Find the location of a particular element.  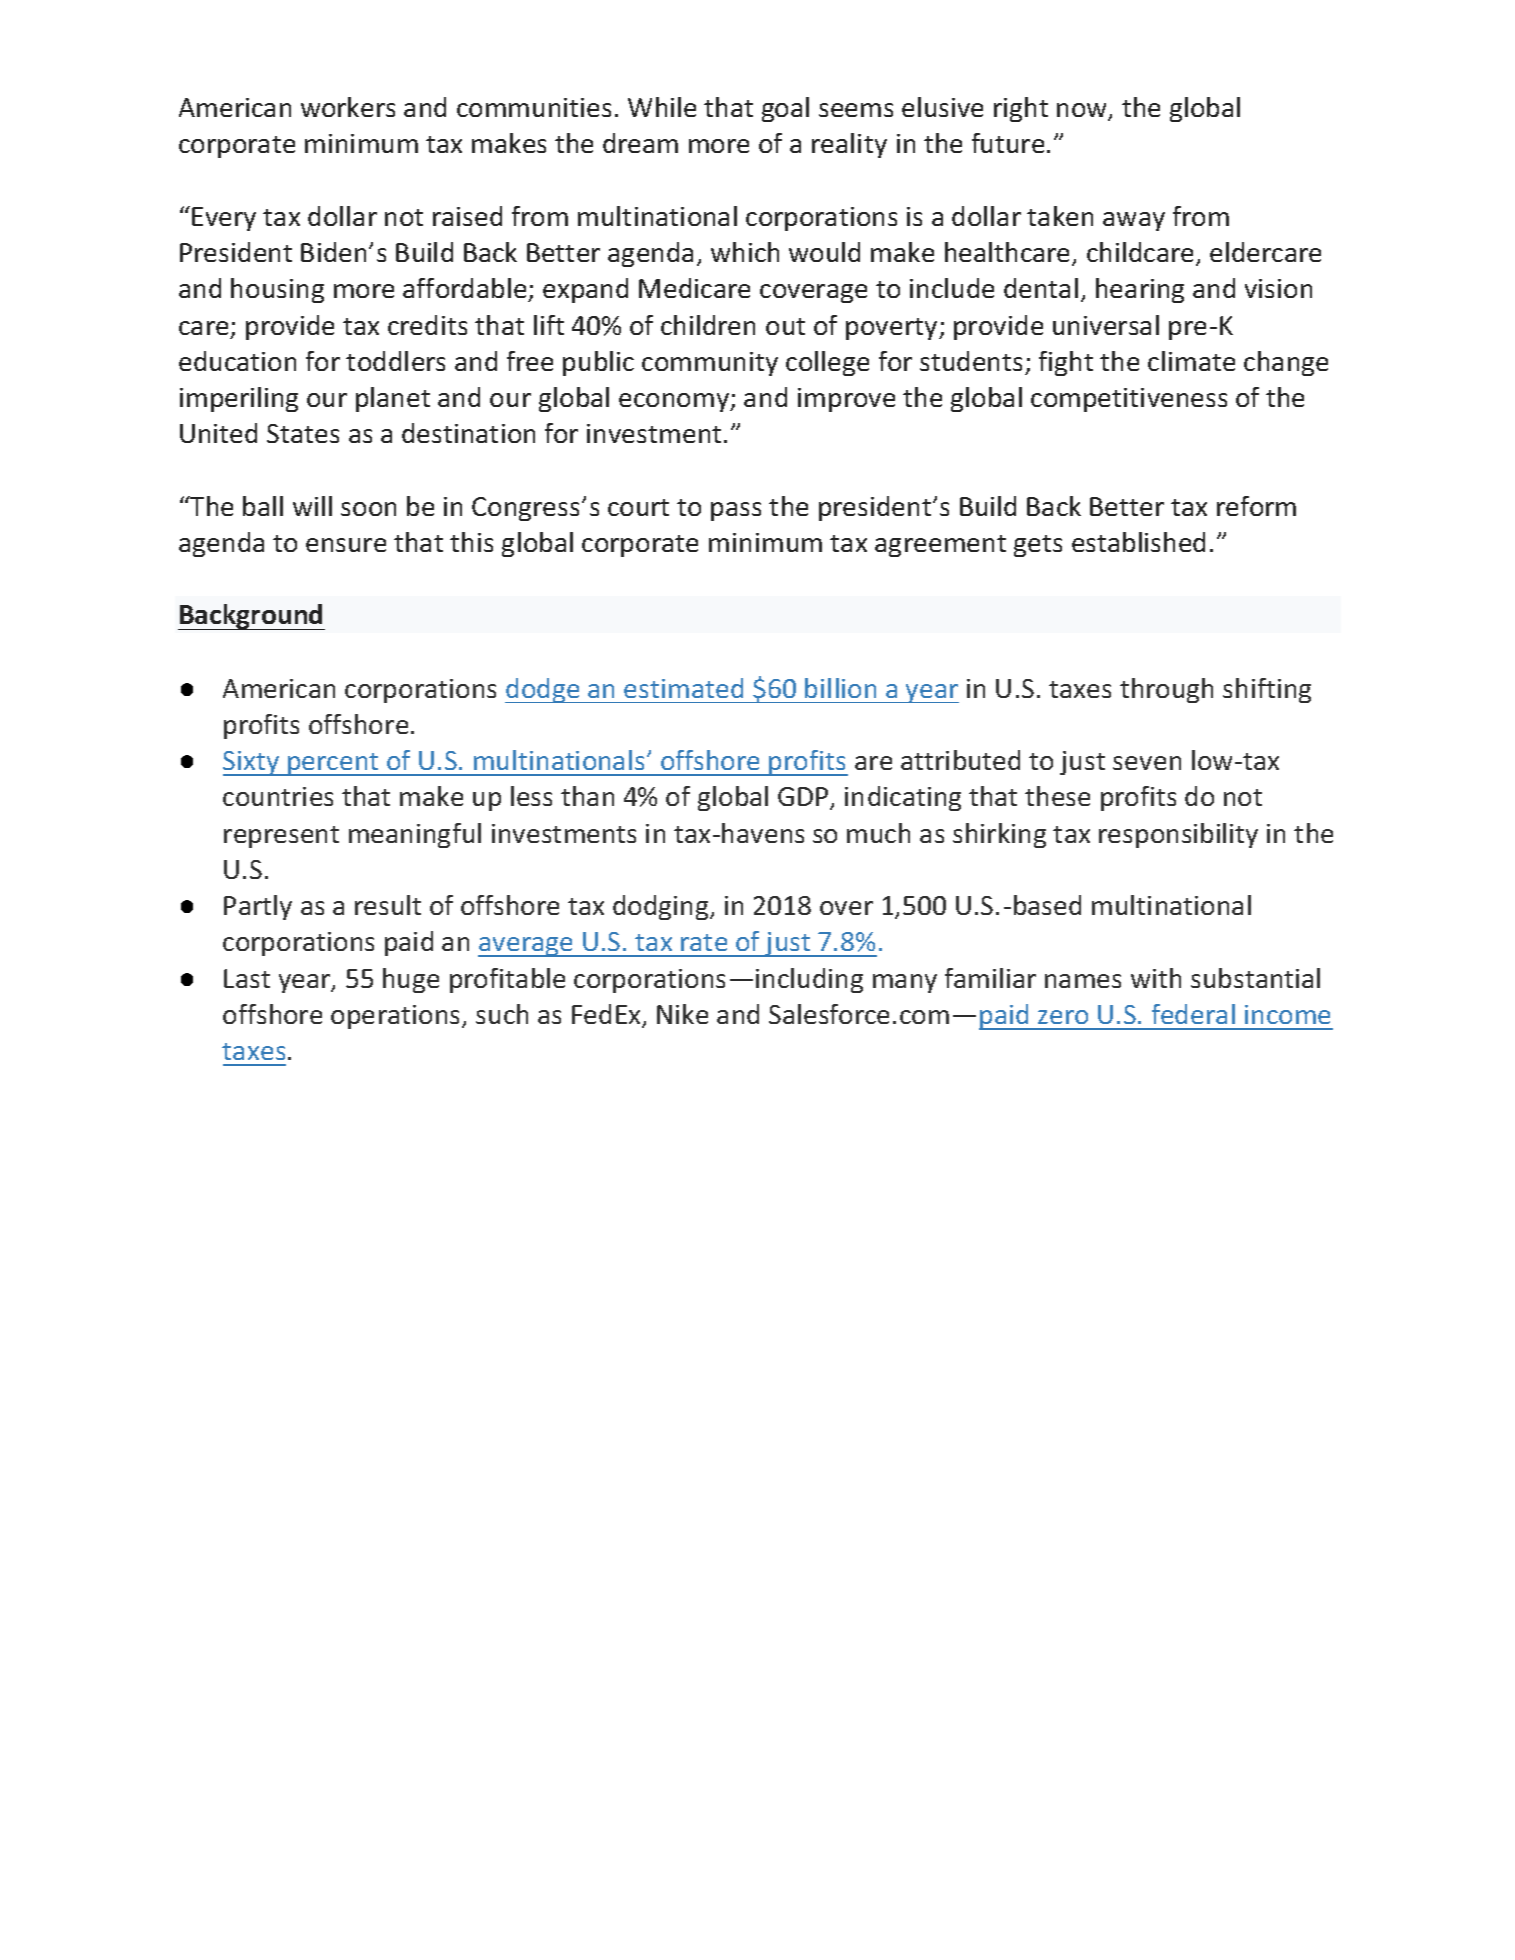

huge is located at coordinates (411, 980).
